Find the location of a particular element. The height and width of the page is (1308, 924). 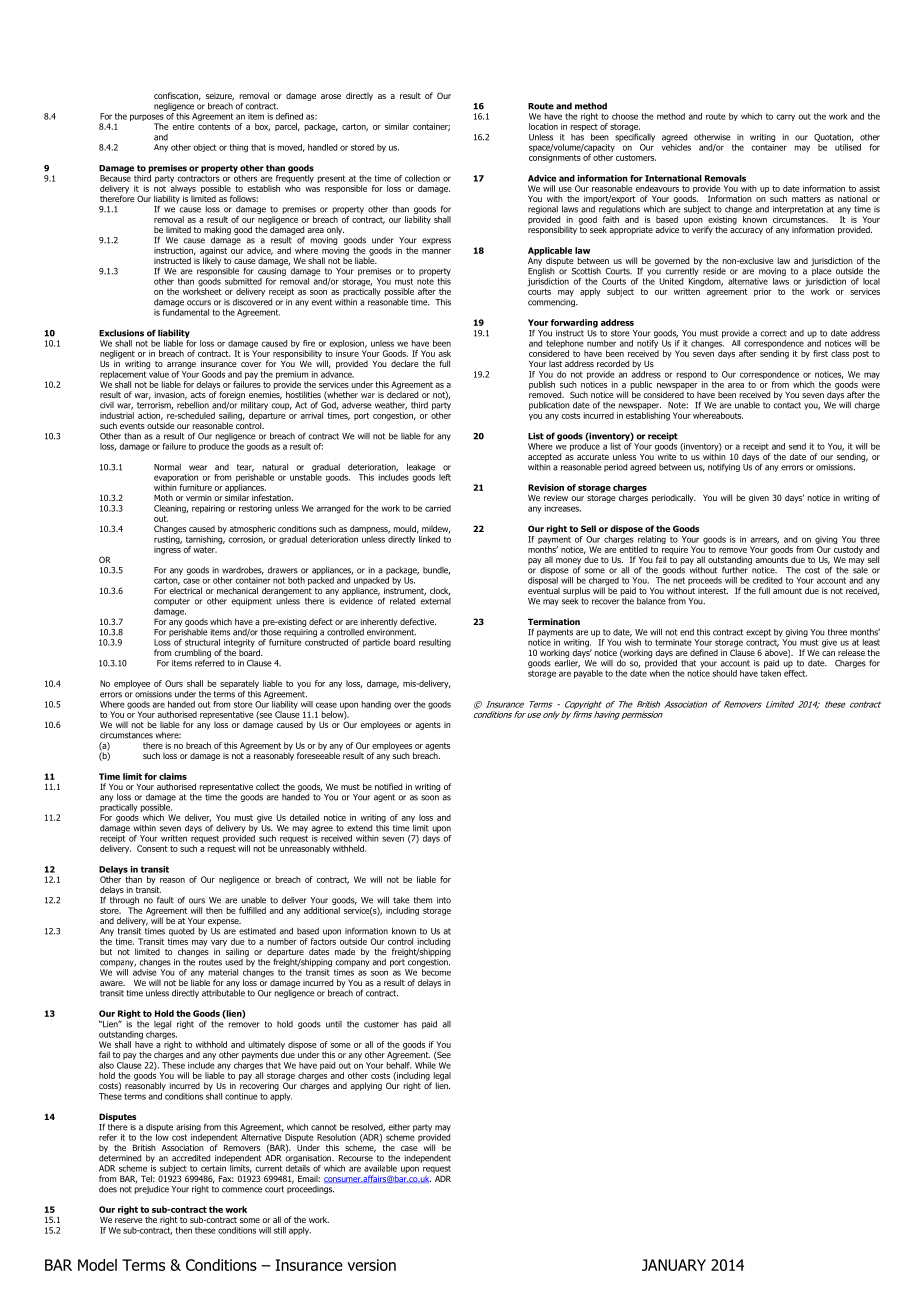

carry is located at coordinates (785, 117).
